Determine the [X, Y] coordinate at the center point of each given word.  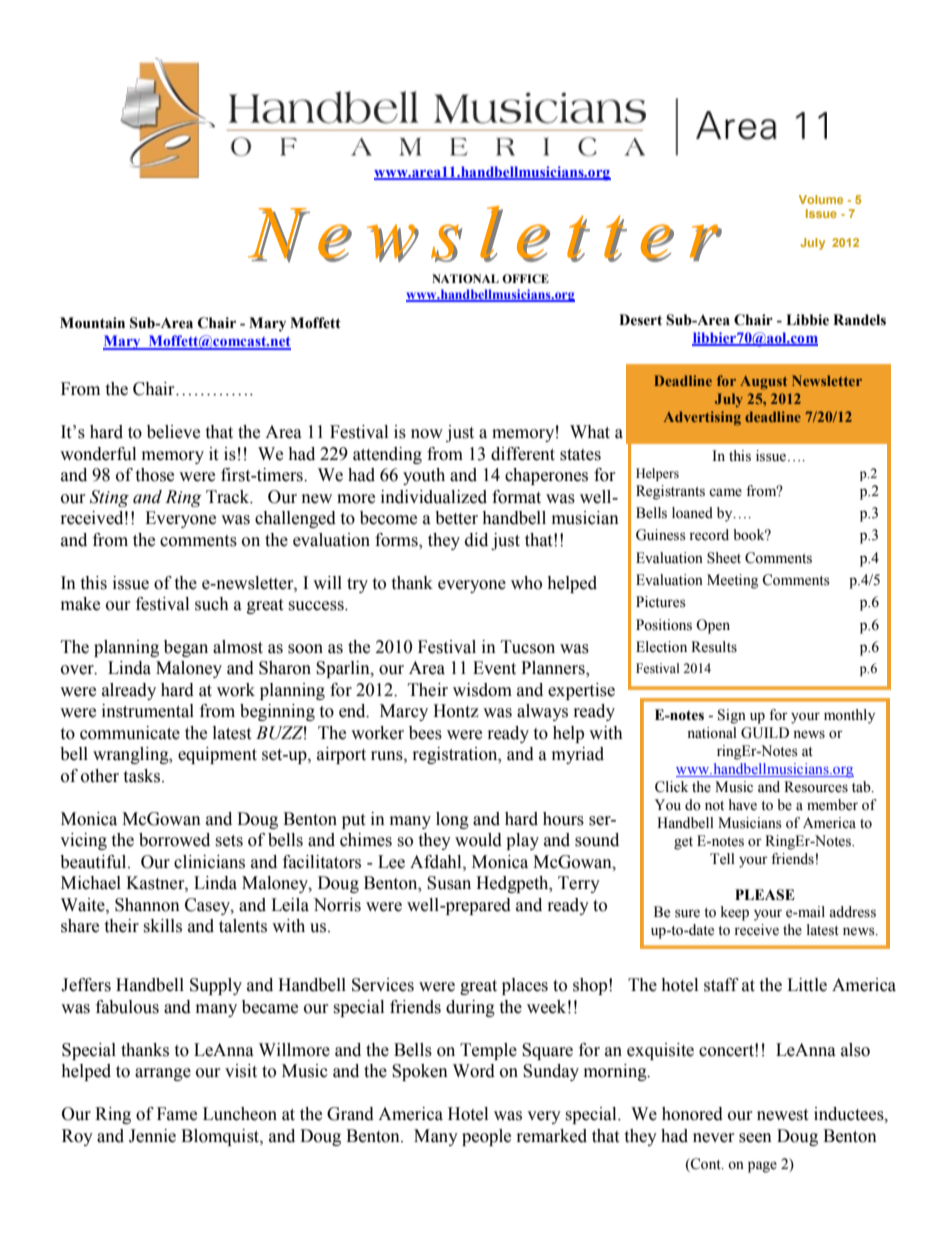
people [486, 1137]
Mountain [92, 323]
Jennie [152, 1136]
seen [755, 1138]
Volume [821, 199]
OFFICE [525, 278]
